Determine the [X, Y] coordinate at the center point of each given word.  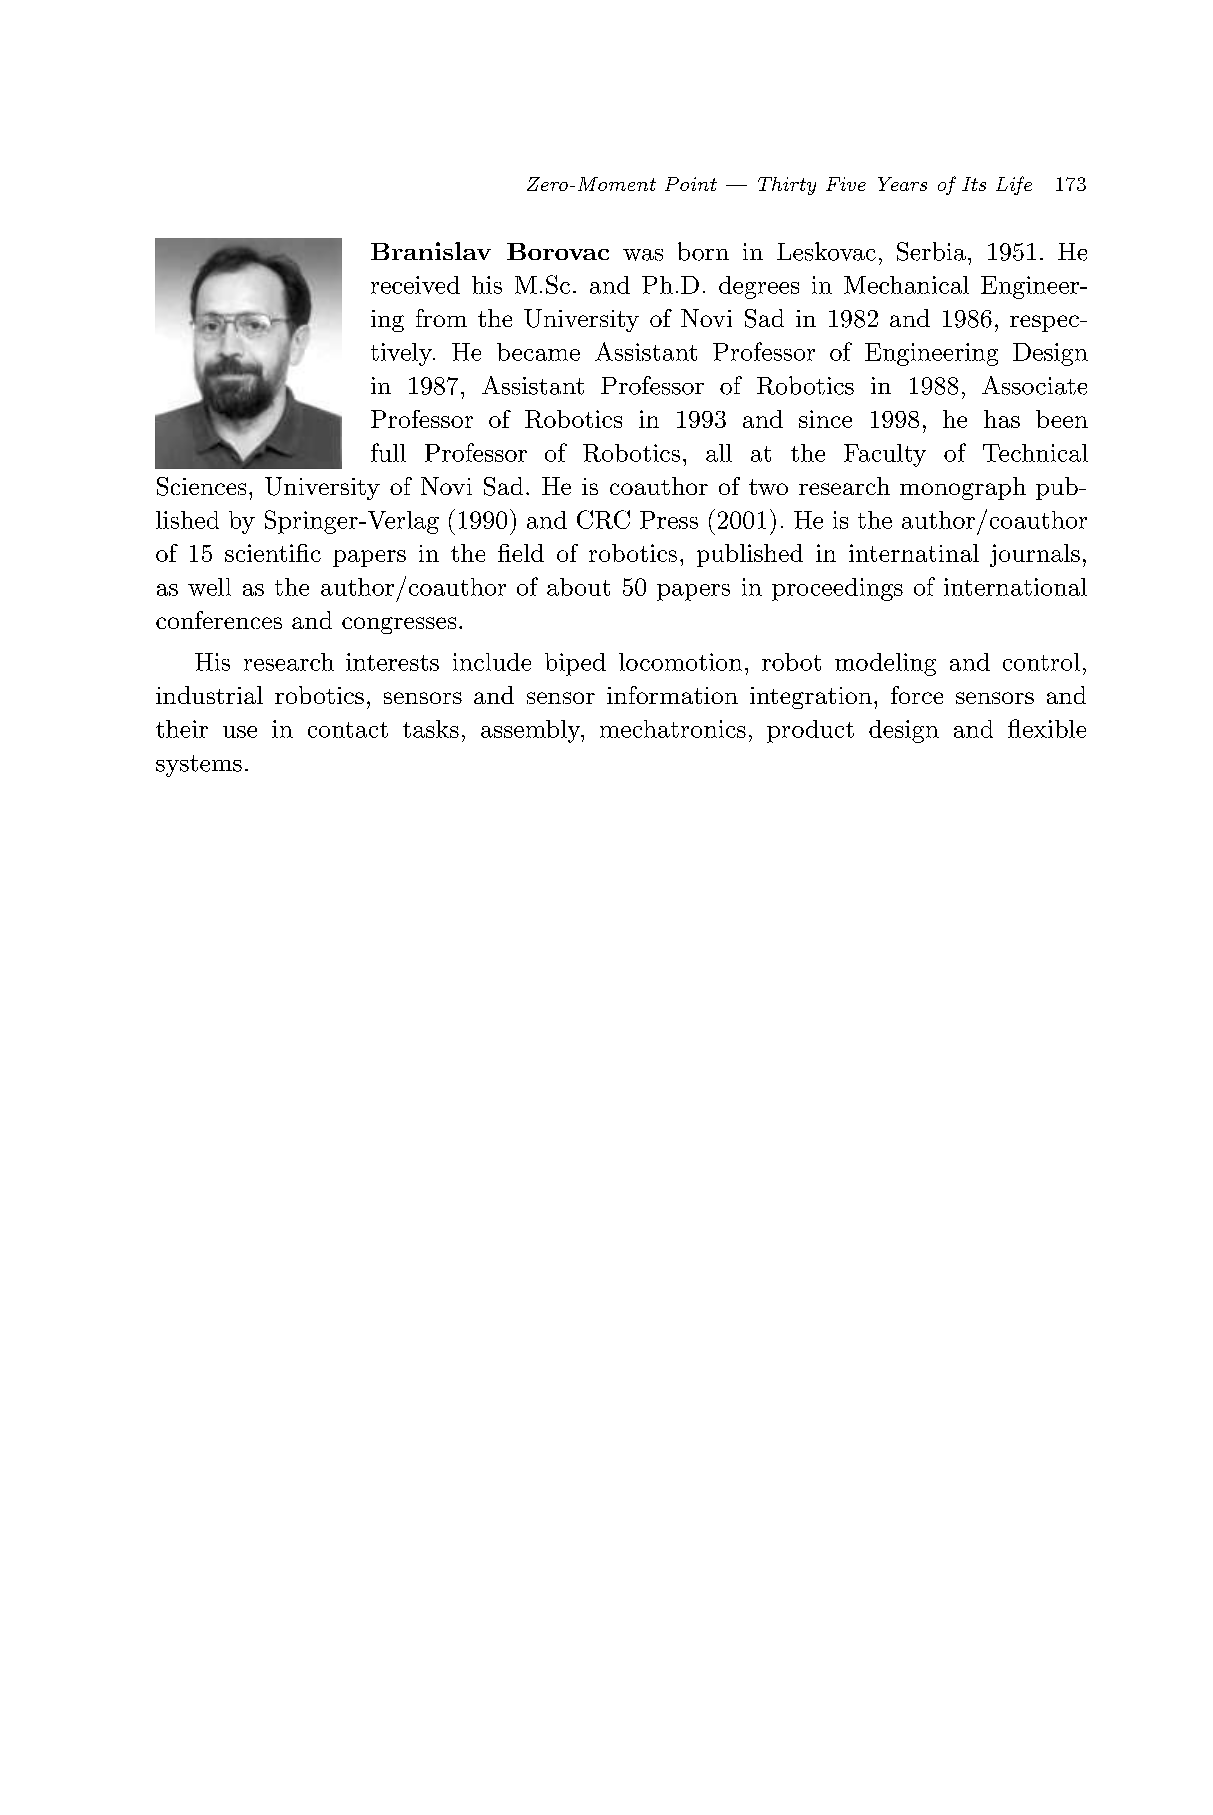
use [240, 732]
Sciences [201, 486]
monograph [963, 488]
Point [691, 184]
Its [974, 184]
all [719, 453]
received [415, 285]
